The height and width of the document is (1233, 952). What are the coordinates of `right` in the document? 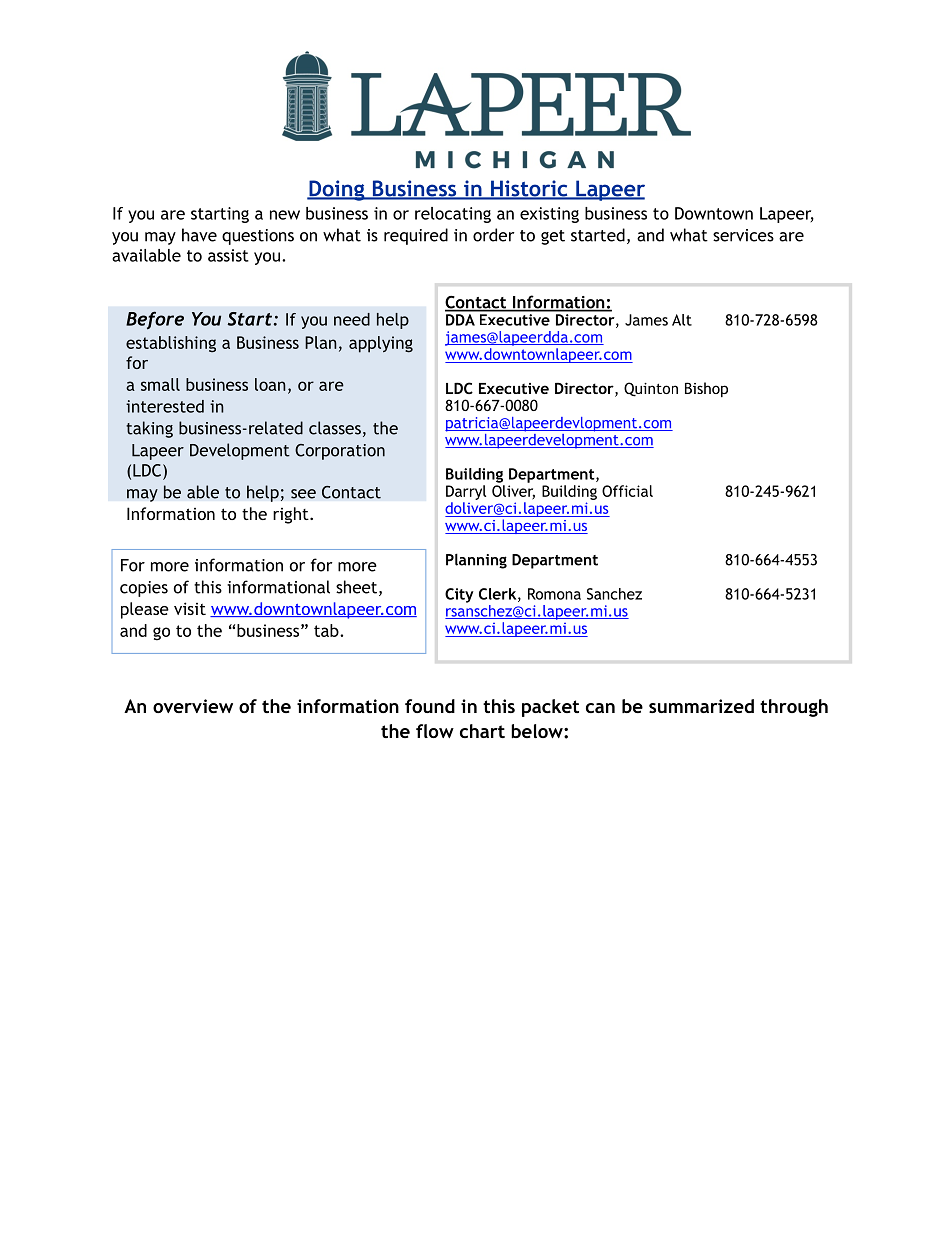 It's located at (292, 515).
